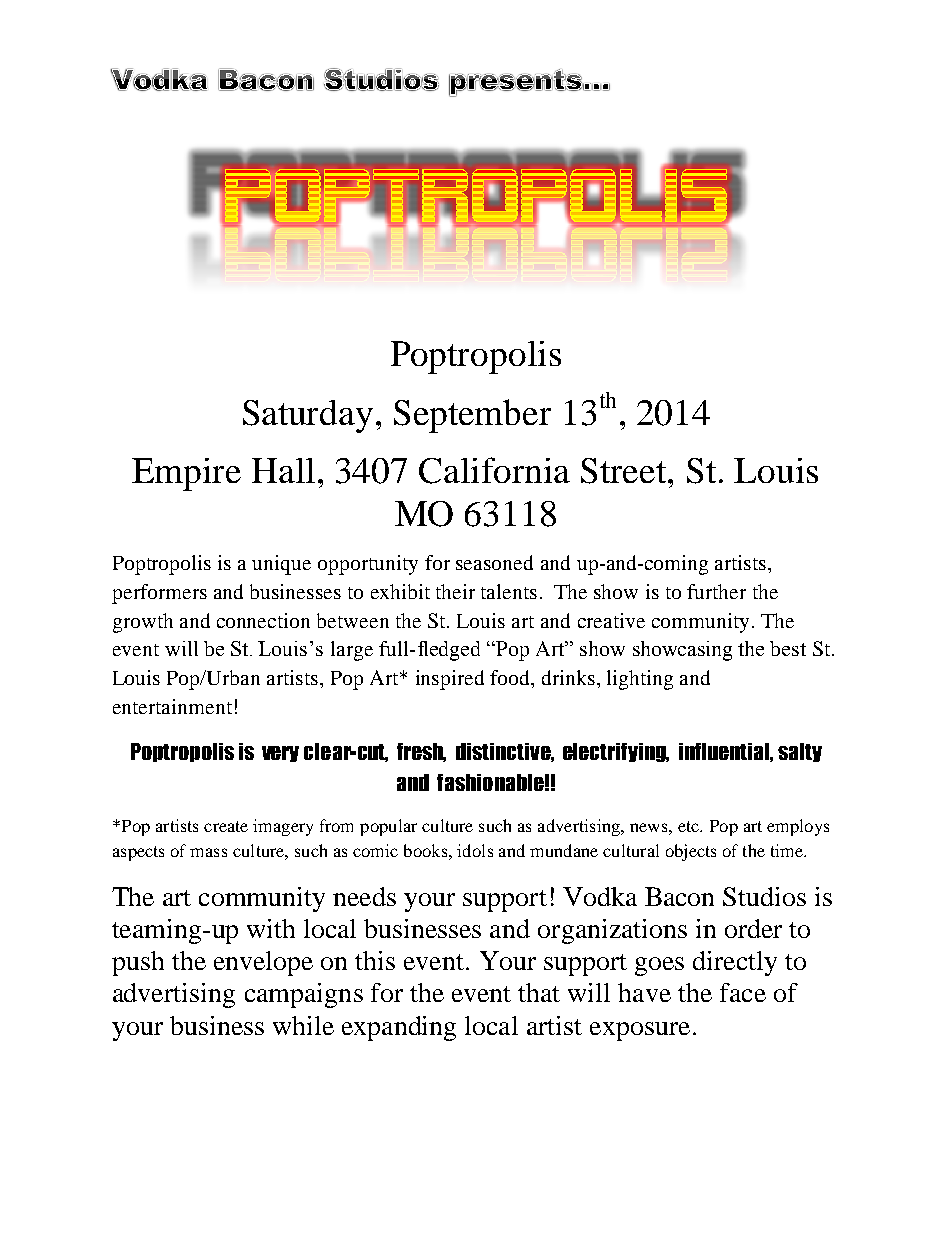  What do you see at coordinates (625, 471) in the screenshot?
I see `Street` at bounding box center [625, 471].
